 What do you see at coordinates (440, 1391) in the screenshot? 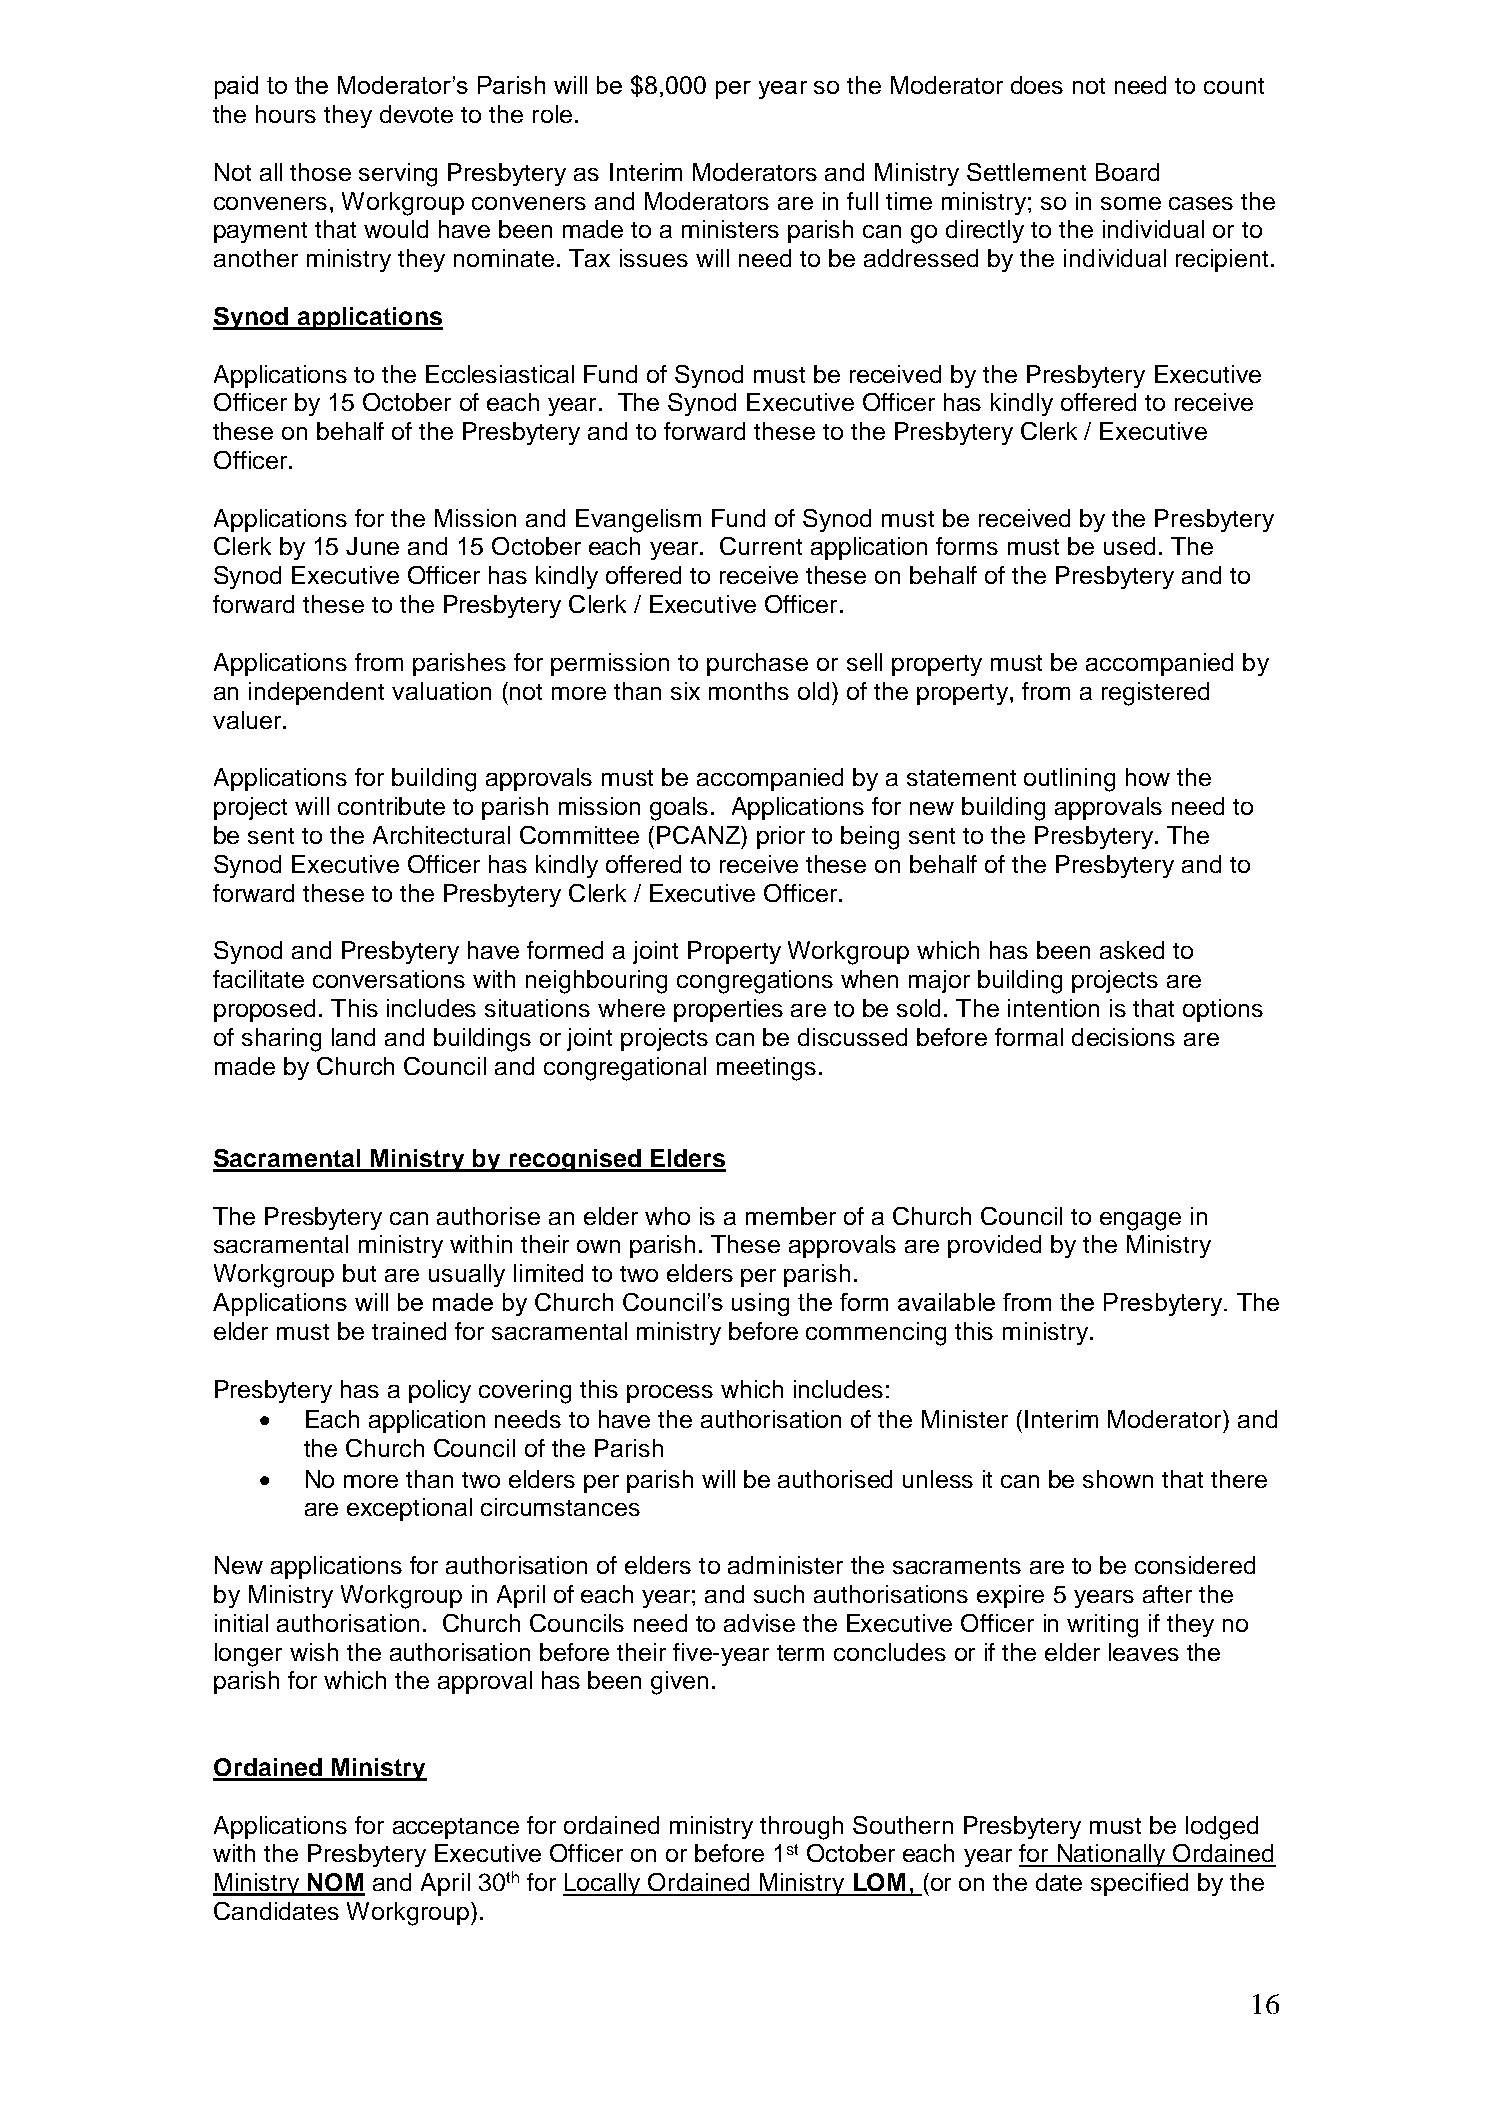
I see `policy` at bounding box center [440, 1391].
